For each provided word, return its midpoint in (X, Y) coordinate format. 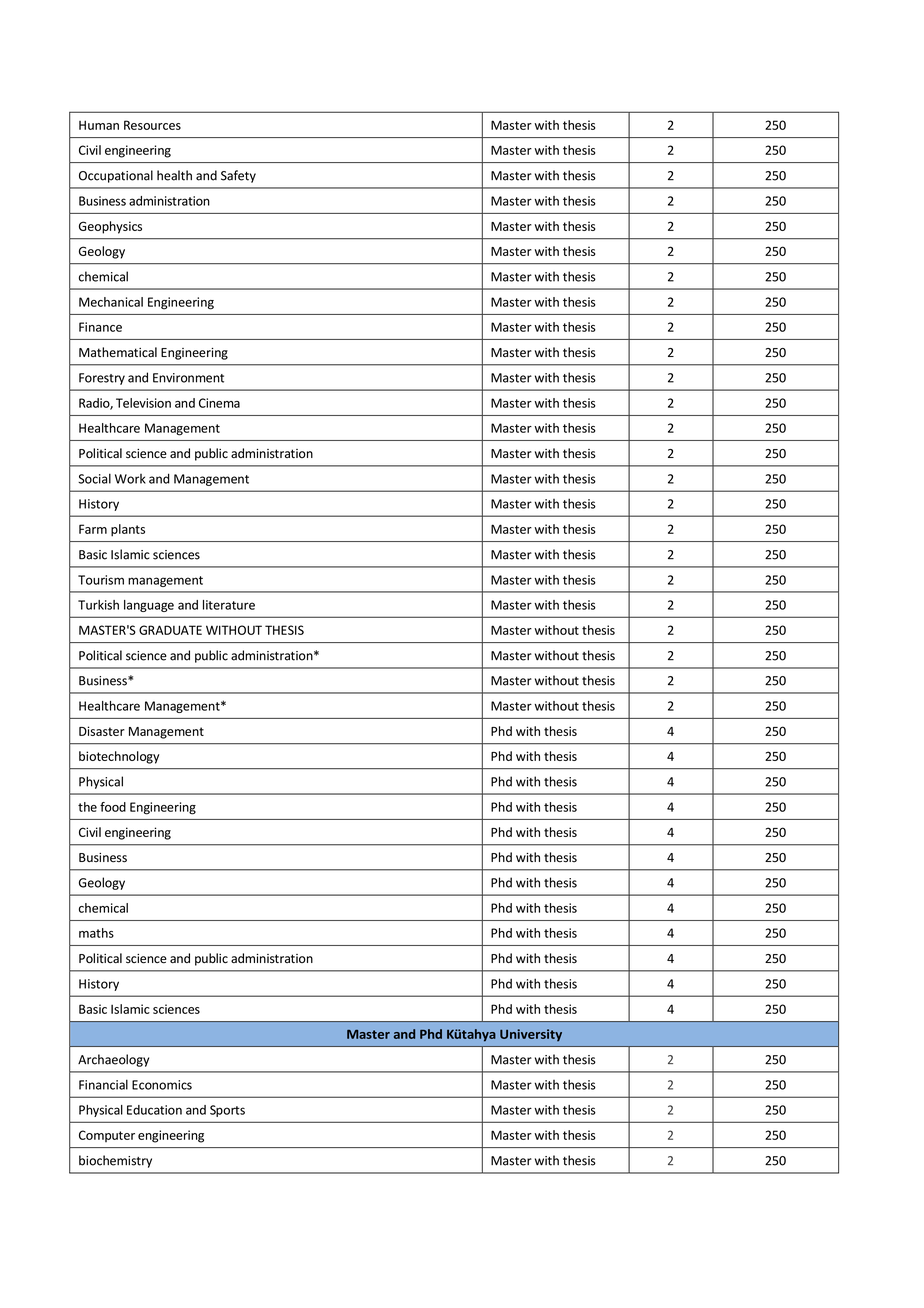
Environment (188, 378)
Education (154, 1110)
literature (229, 605)
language (149, 606)
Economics (162, 1085)
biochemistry (115, 1161)
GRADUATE (170, 630)
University (531, 1035)
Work (130, 479)
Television (143, 403)
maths (96, 933)
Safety (238, 176)
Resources (152, 125)
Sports (227, 1111)
